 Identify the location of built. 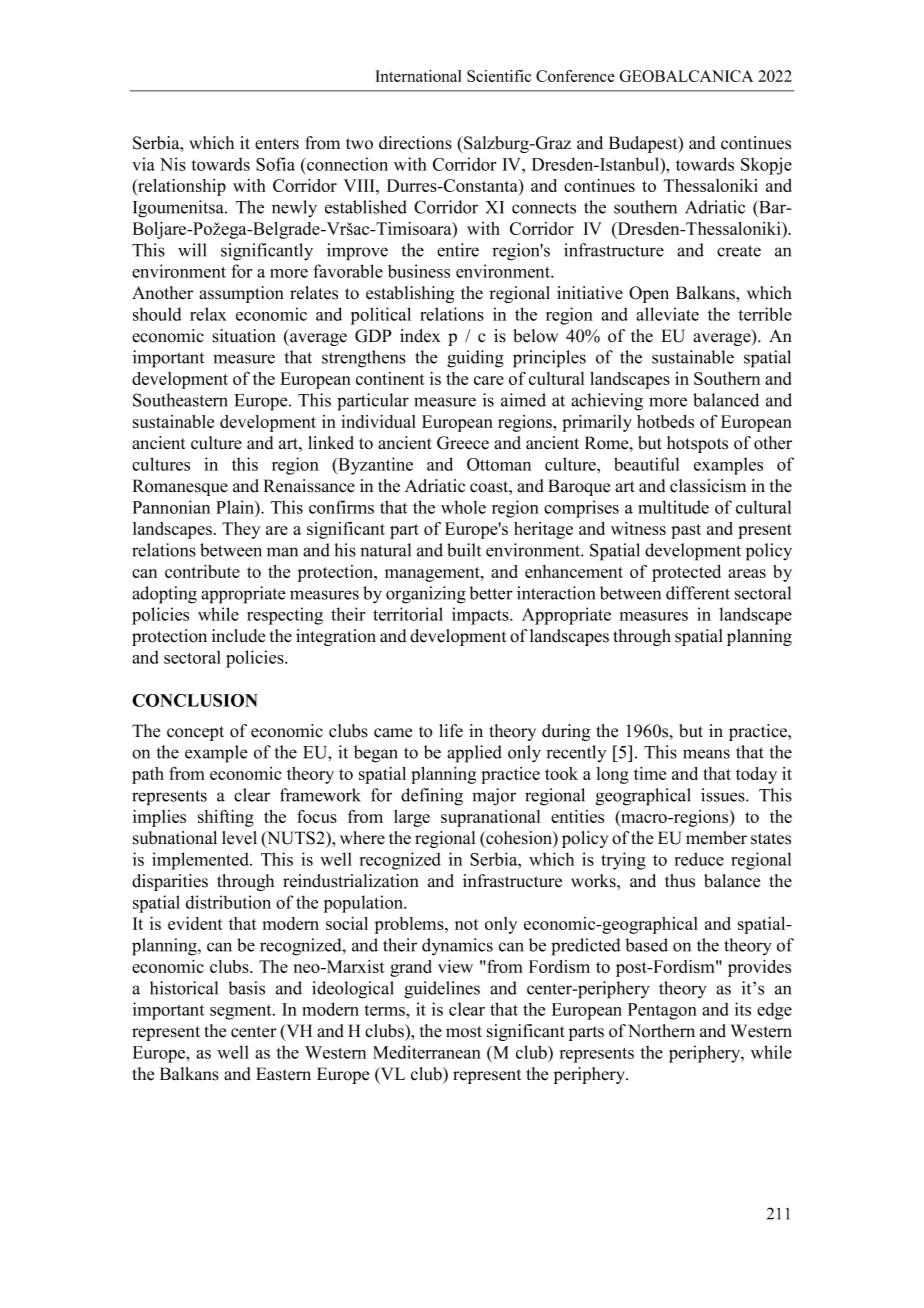
(464, 550).
